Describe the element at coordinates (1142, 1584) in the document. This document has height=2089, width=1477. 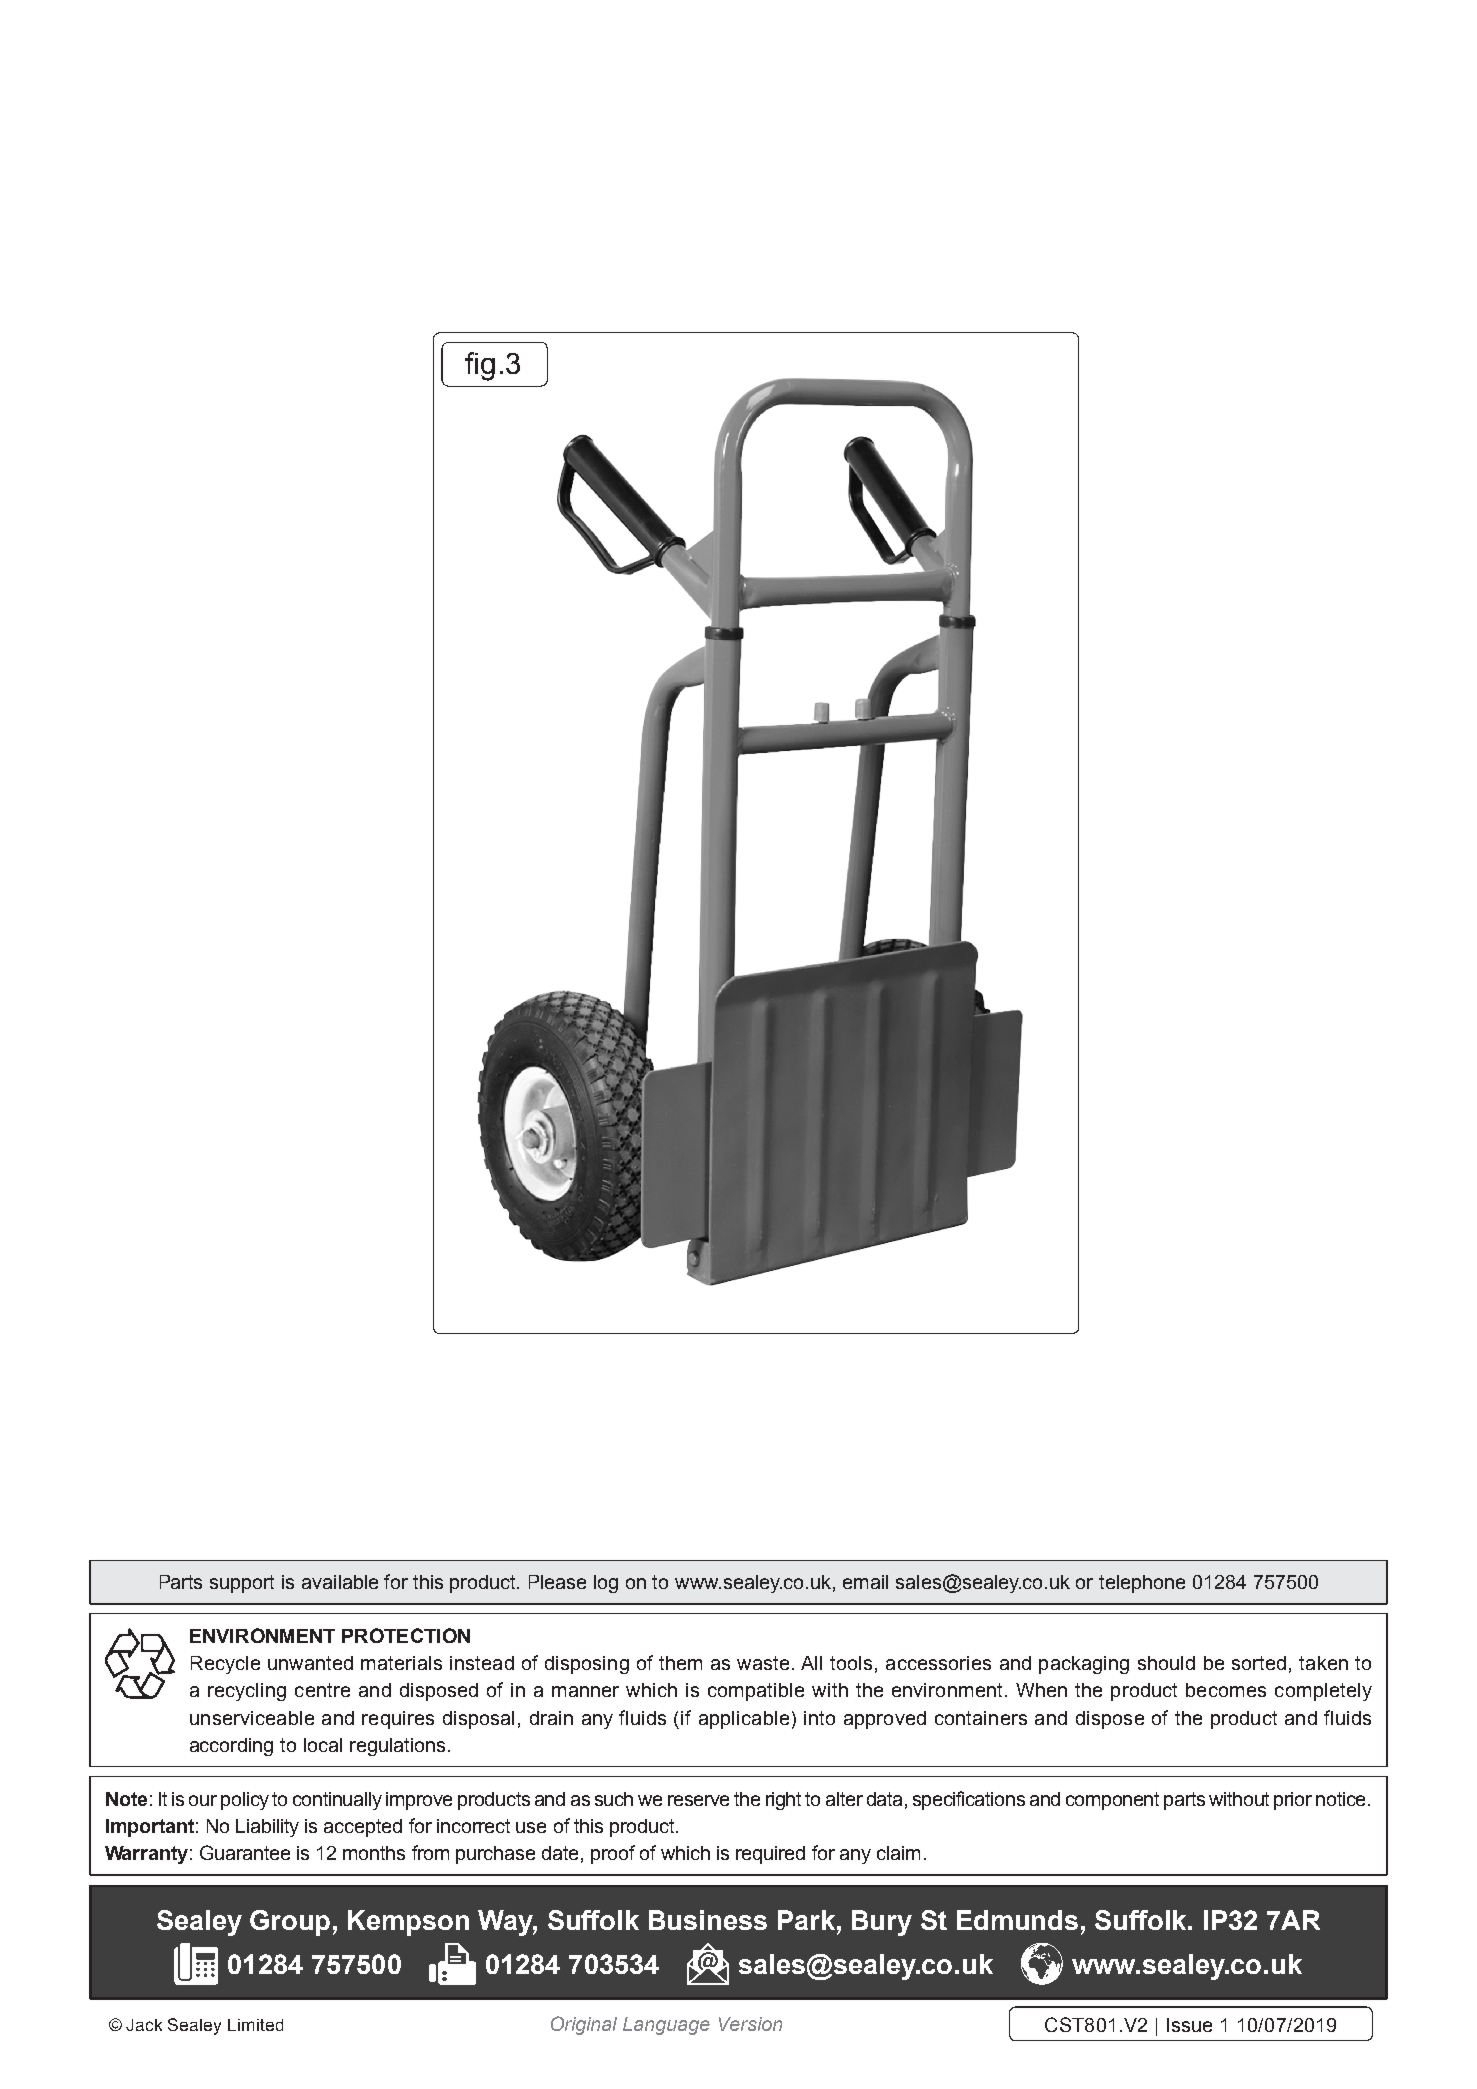
I see `telephone` at that location.
